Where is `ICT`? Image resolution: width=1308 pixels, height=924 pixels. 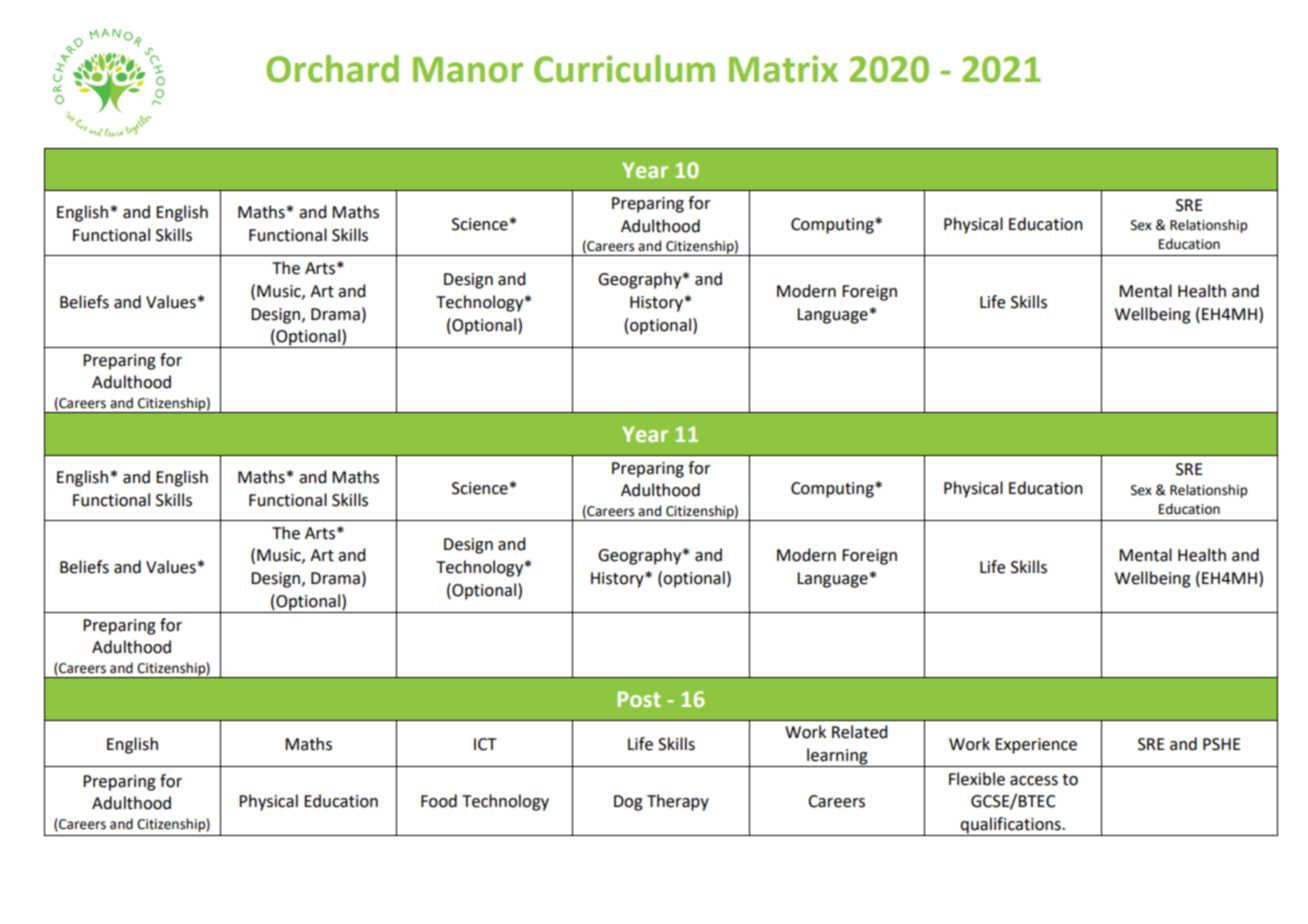
ICT is located at coordinates (485, 744).
